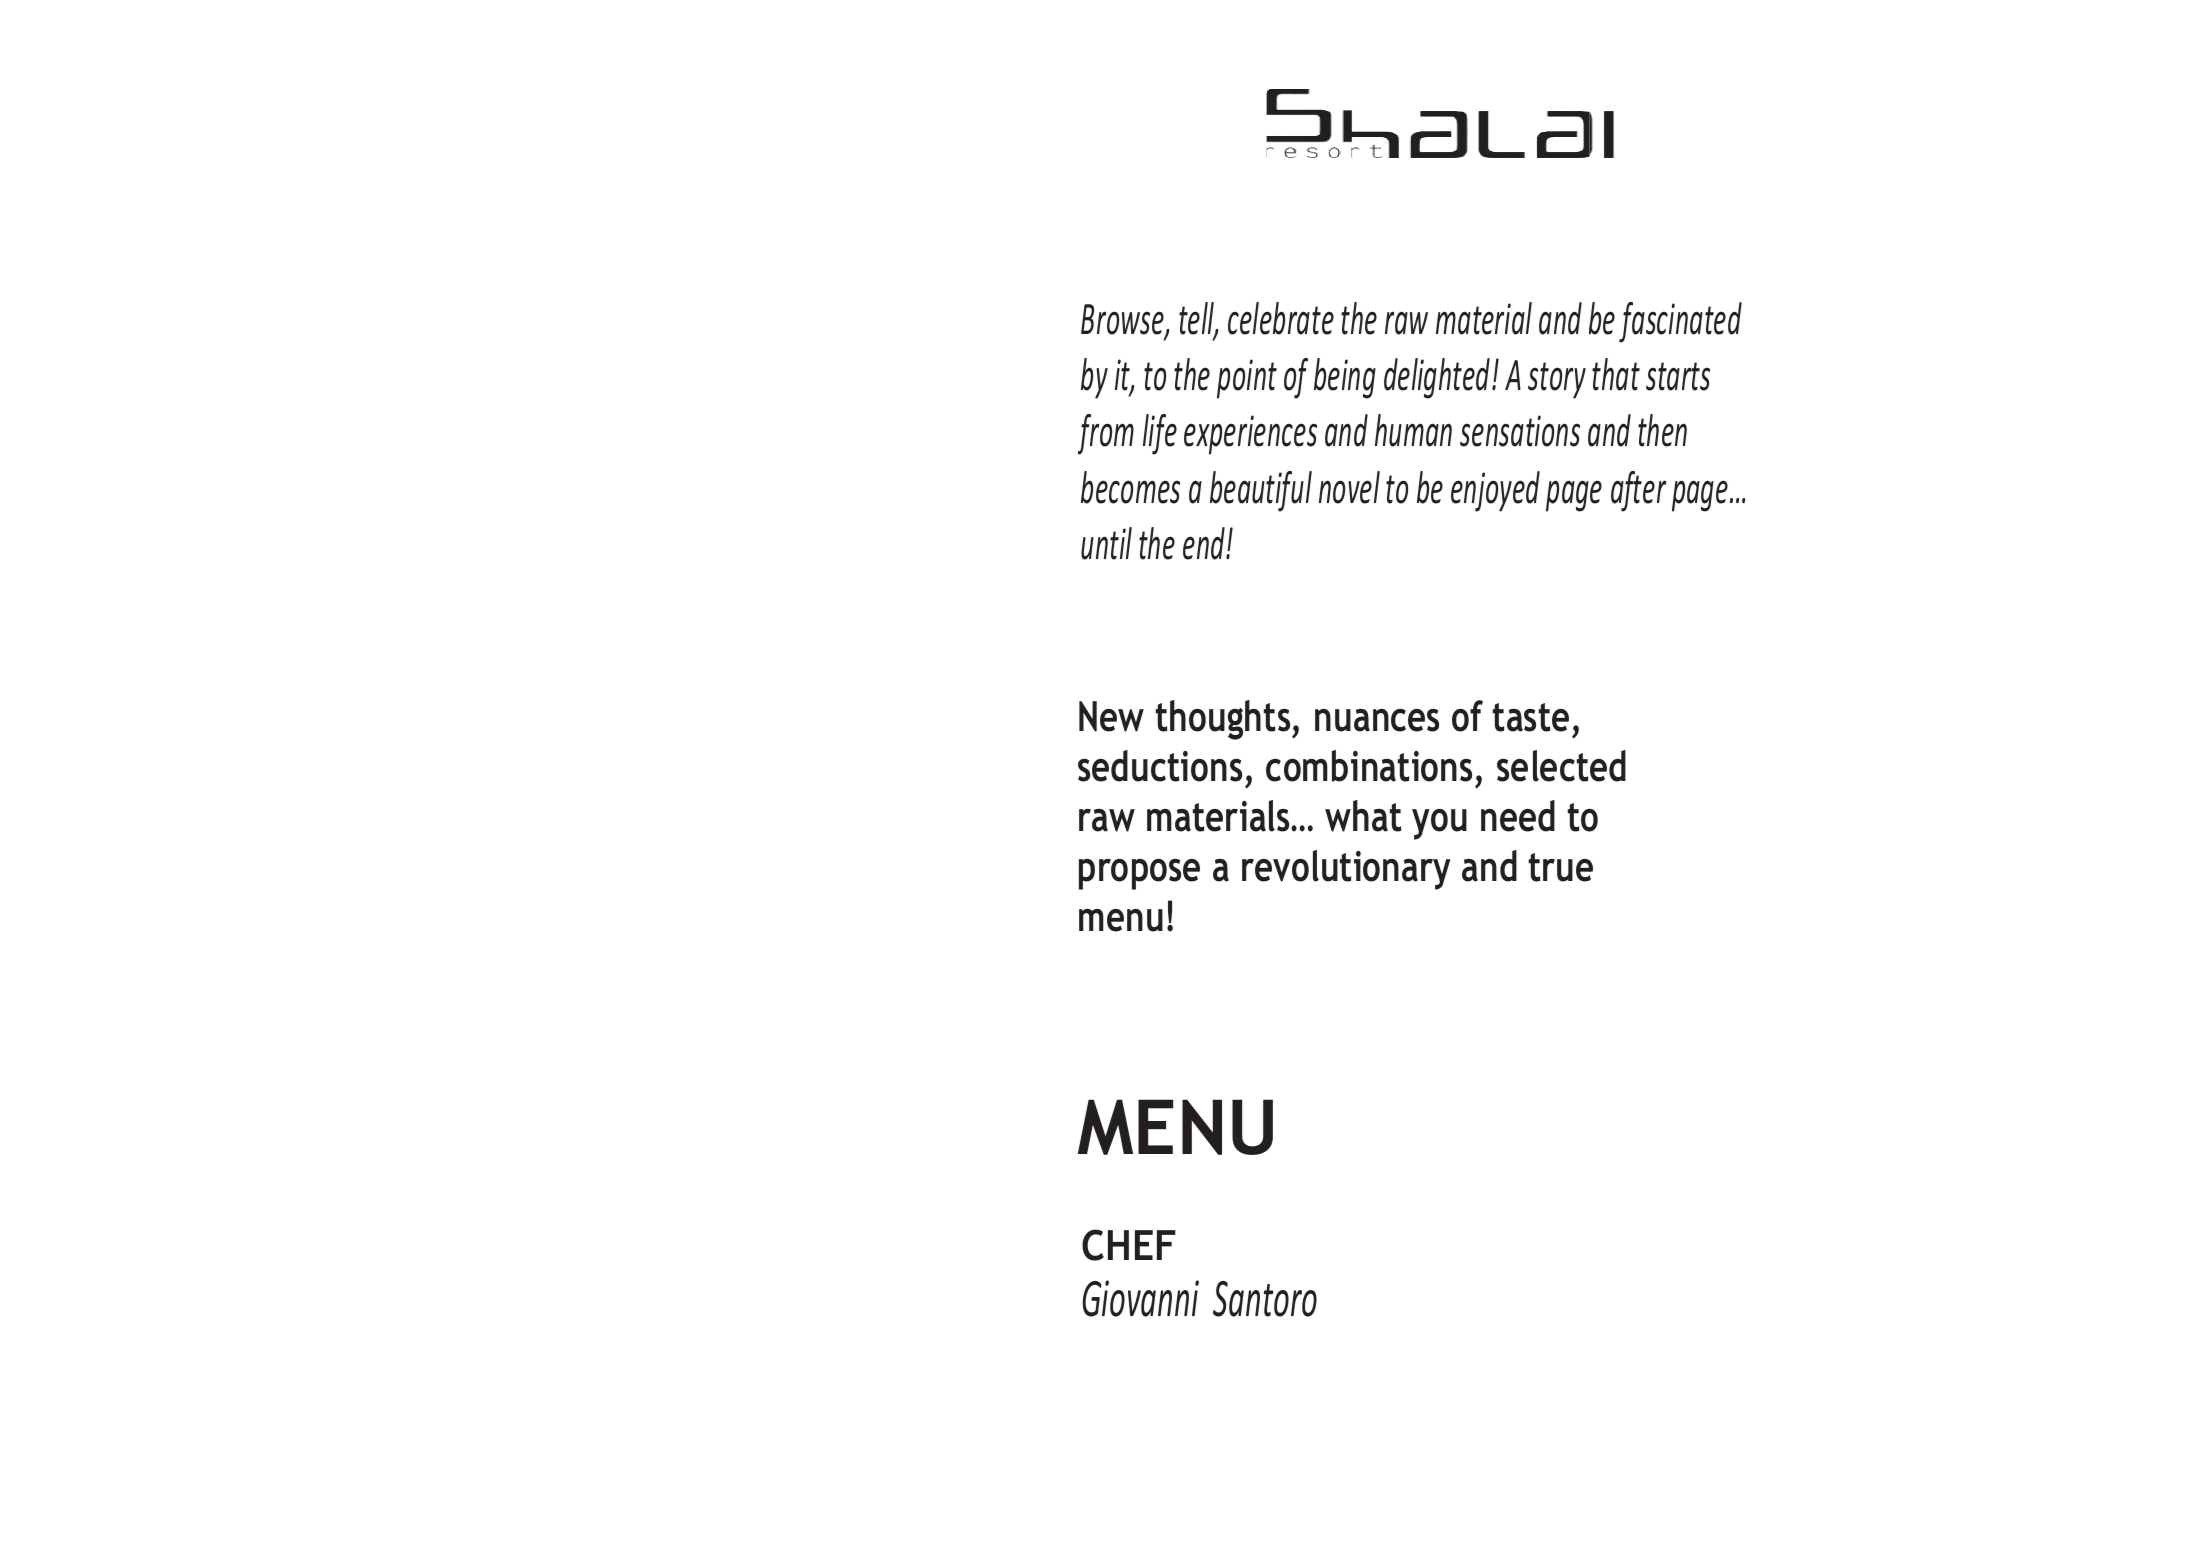 This document has width=2199, height=1555. What do you see at coordinates (1140, 1298) in the document?
I see `Giovanni` at bounding box center [1140, 1298].
